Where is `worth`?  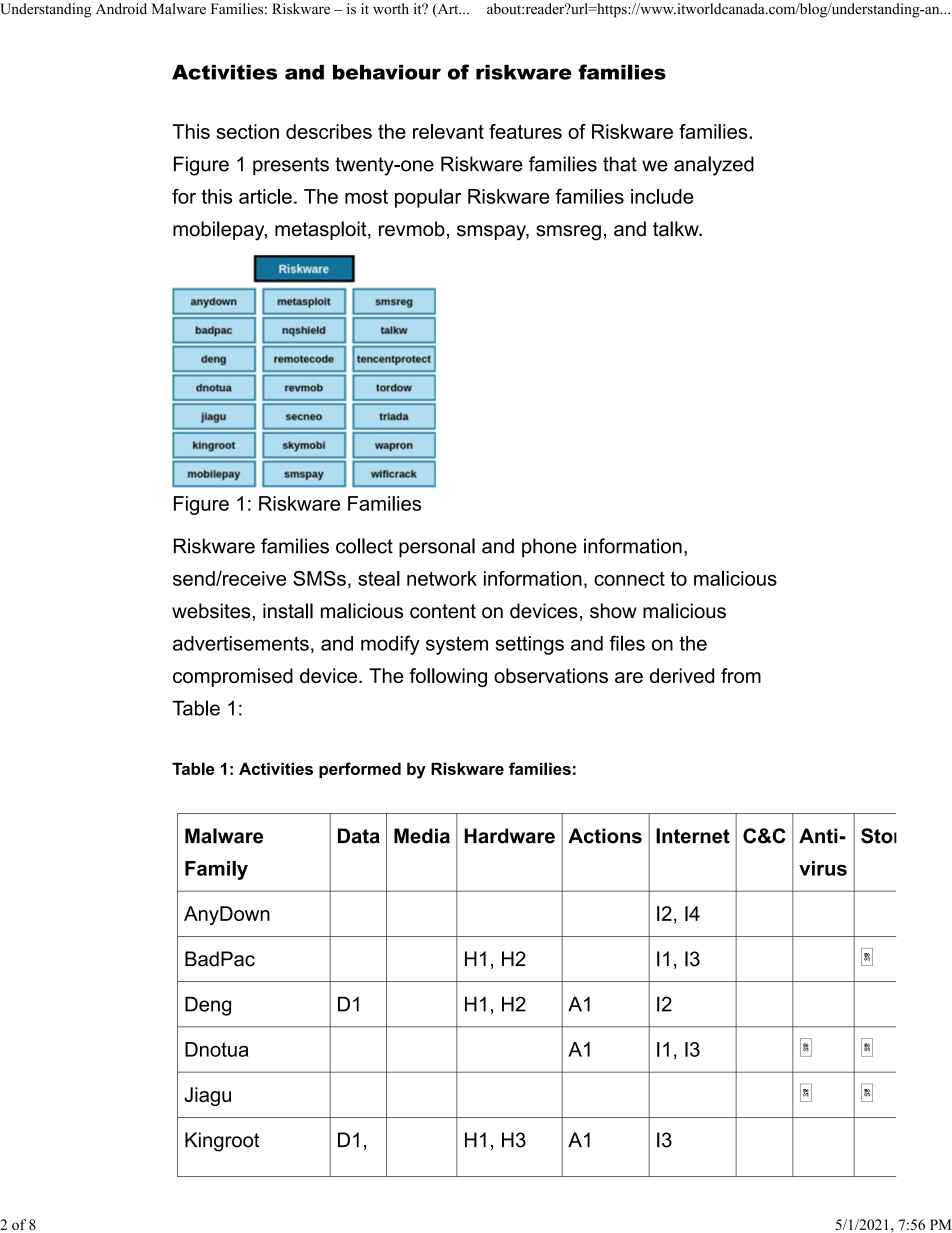 worth is located at coordinates (391, 8).
